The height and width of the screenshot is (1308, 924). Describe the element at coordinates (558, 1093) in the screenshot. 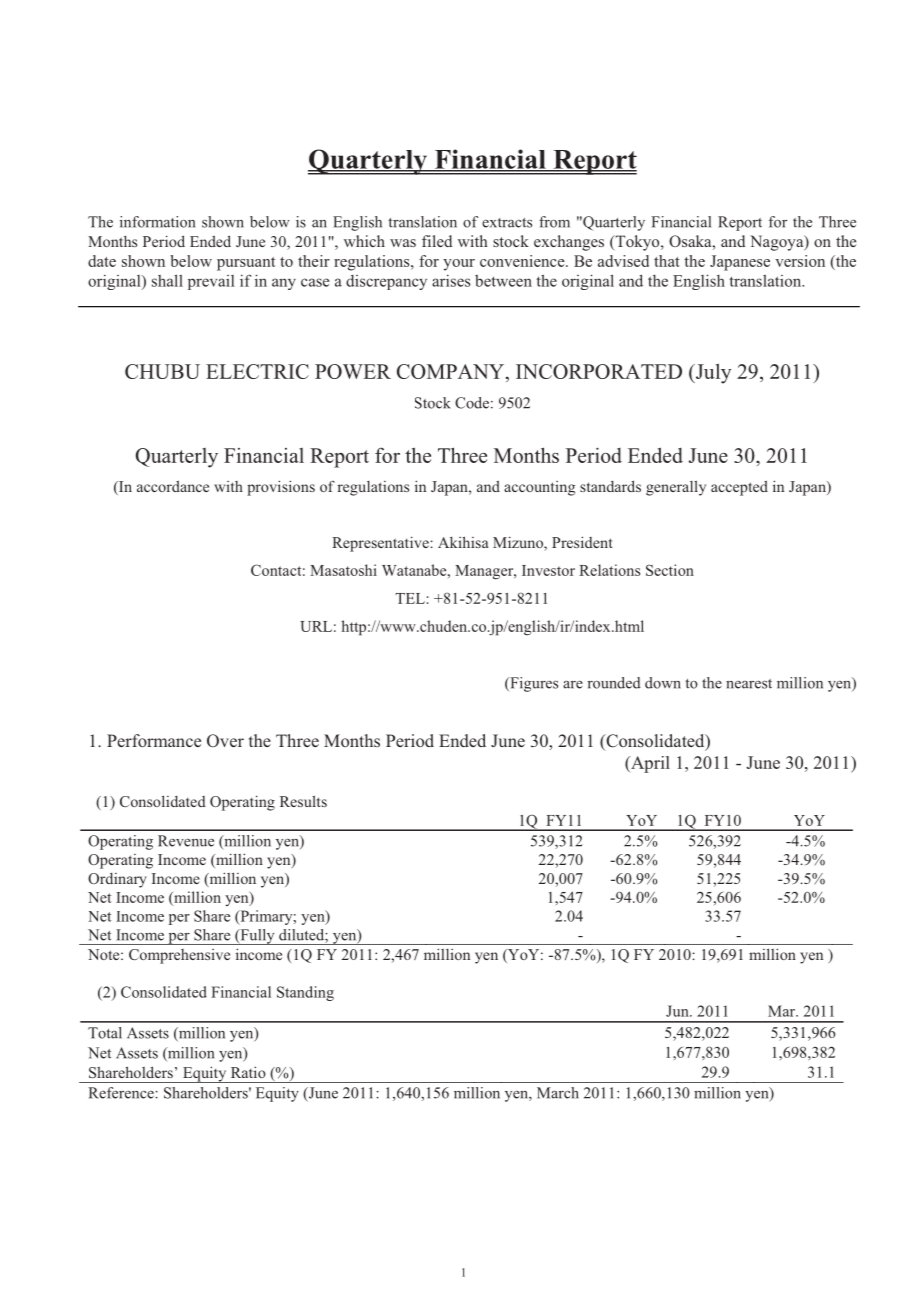

I see `March` at that location.
